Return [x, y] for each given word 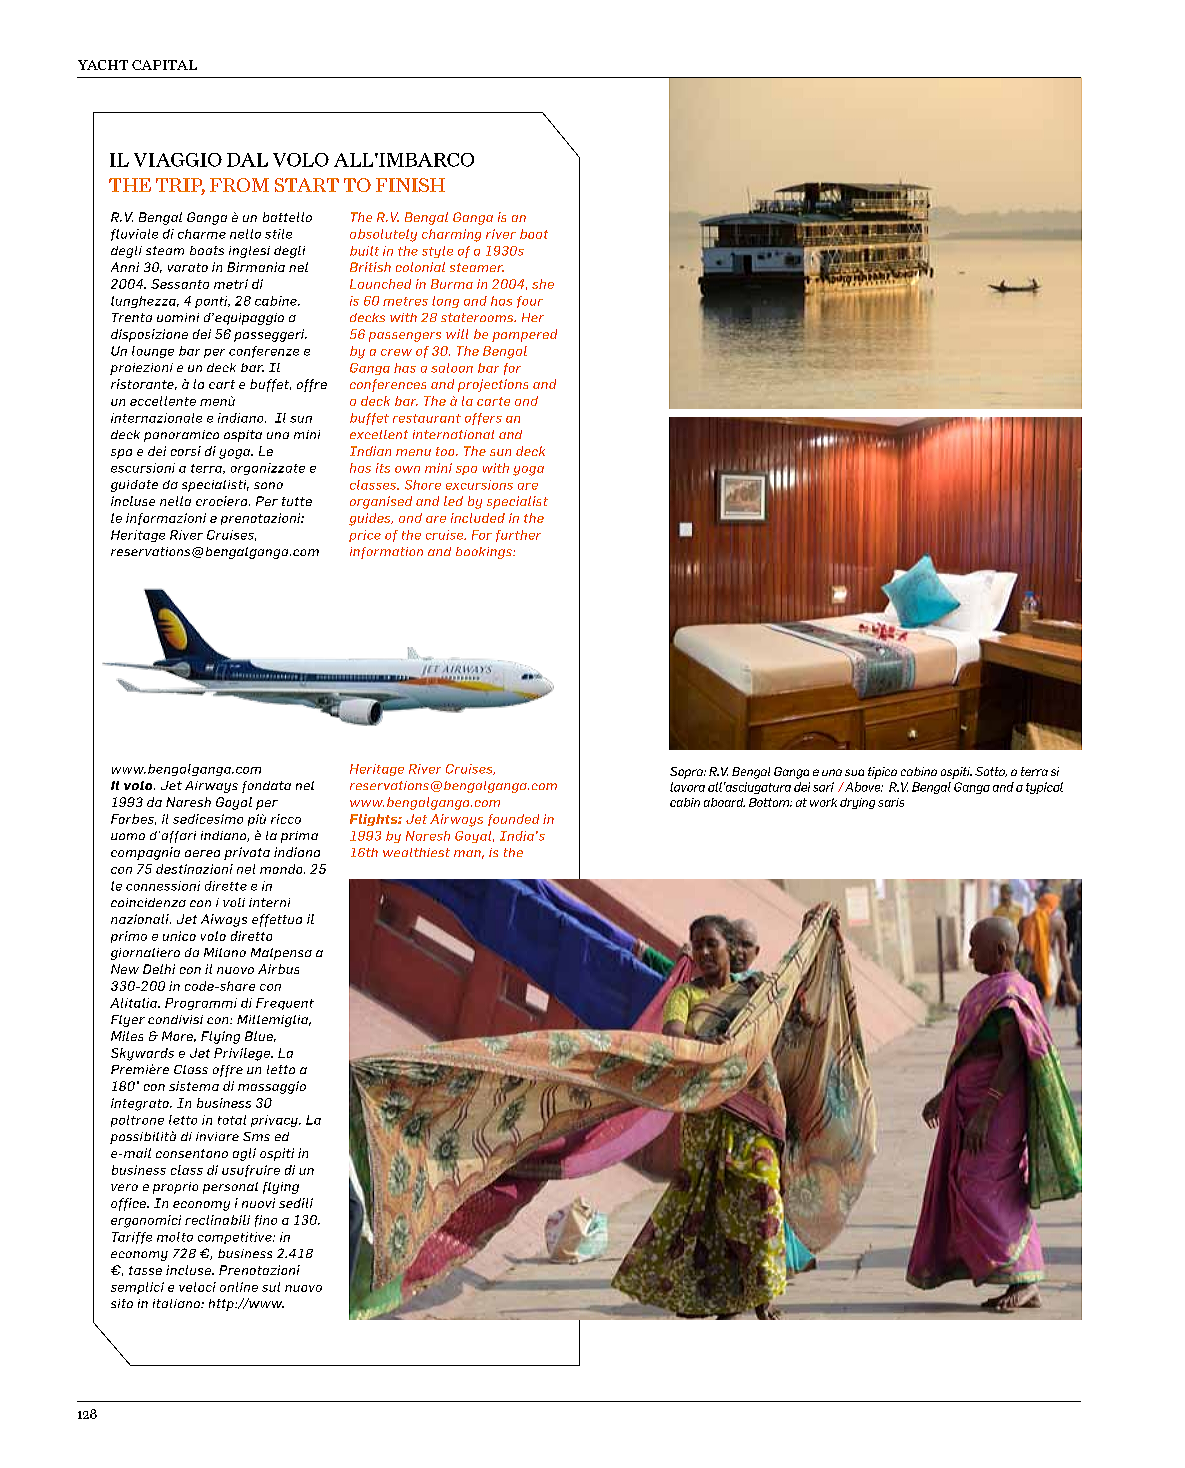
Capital [164, 65]
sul [271, 1287]
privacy [275, 1121]
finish [410, 185]
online [239, 1287]
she [543, 284]
